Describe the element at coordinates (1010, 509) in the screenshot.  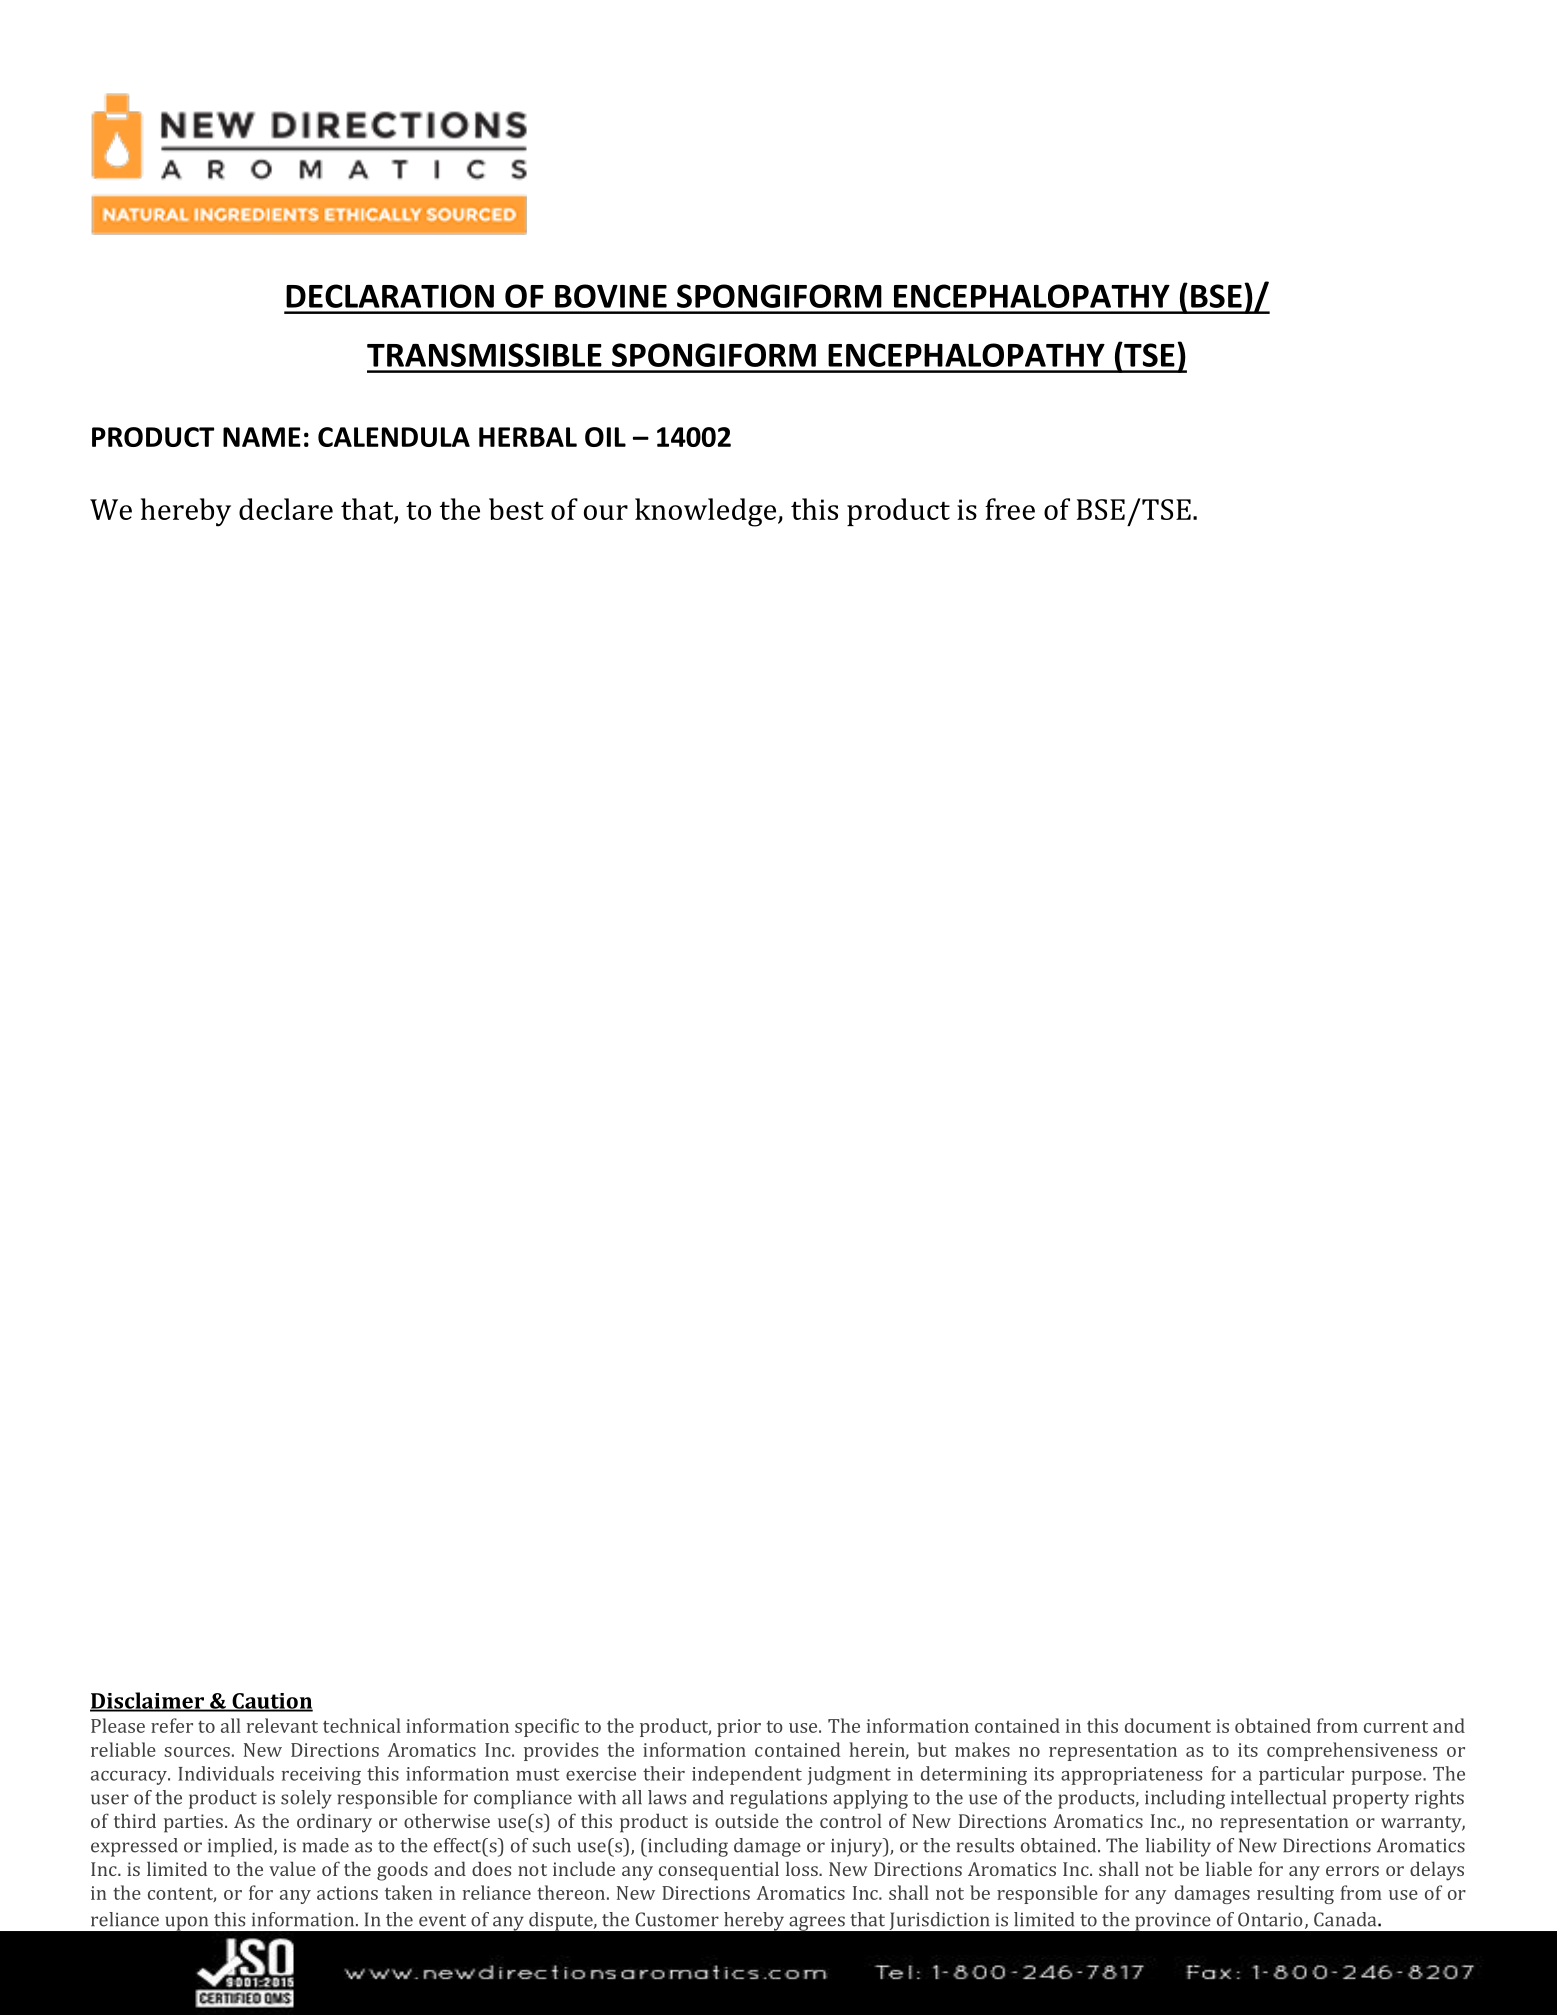
I see `free` at that location.
